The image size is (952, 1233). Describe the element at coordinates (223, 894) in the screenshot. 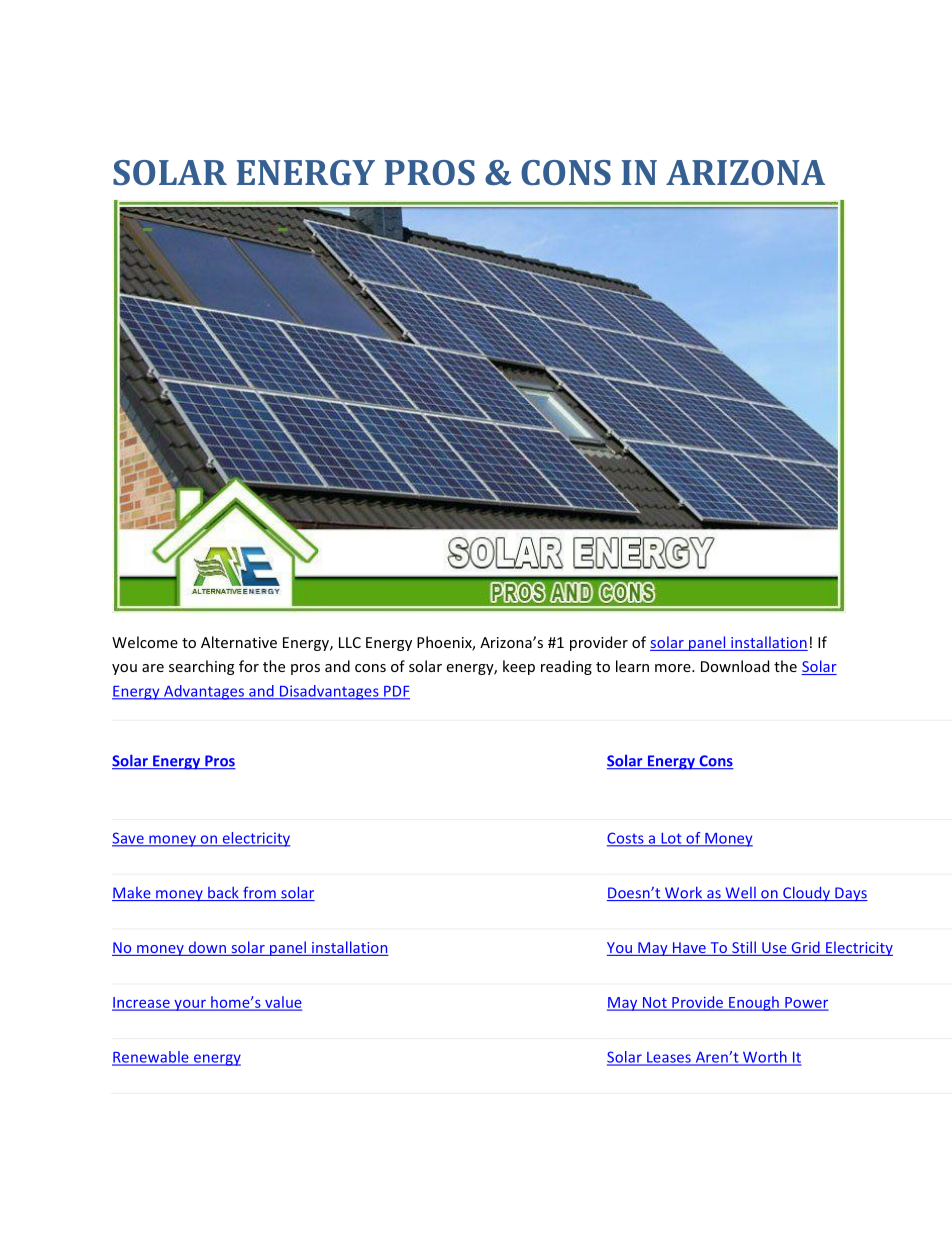

I see `back` at that location.
